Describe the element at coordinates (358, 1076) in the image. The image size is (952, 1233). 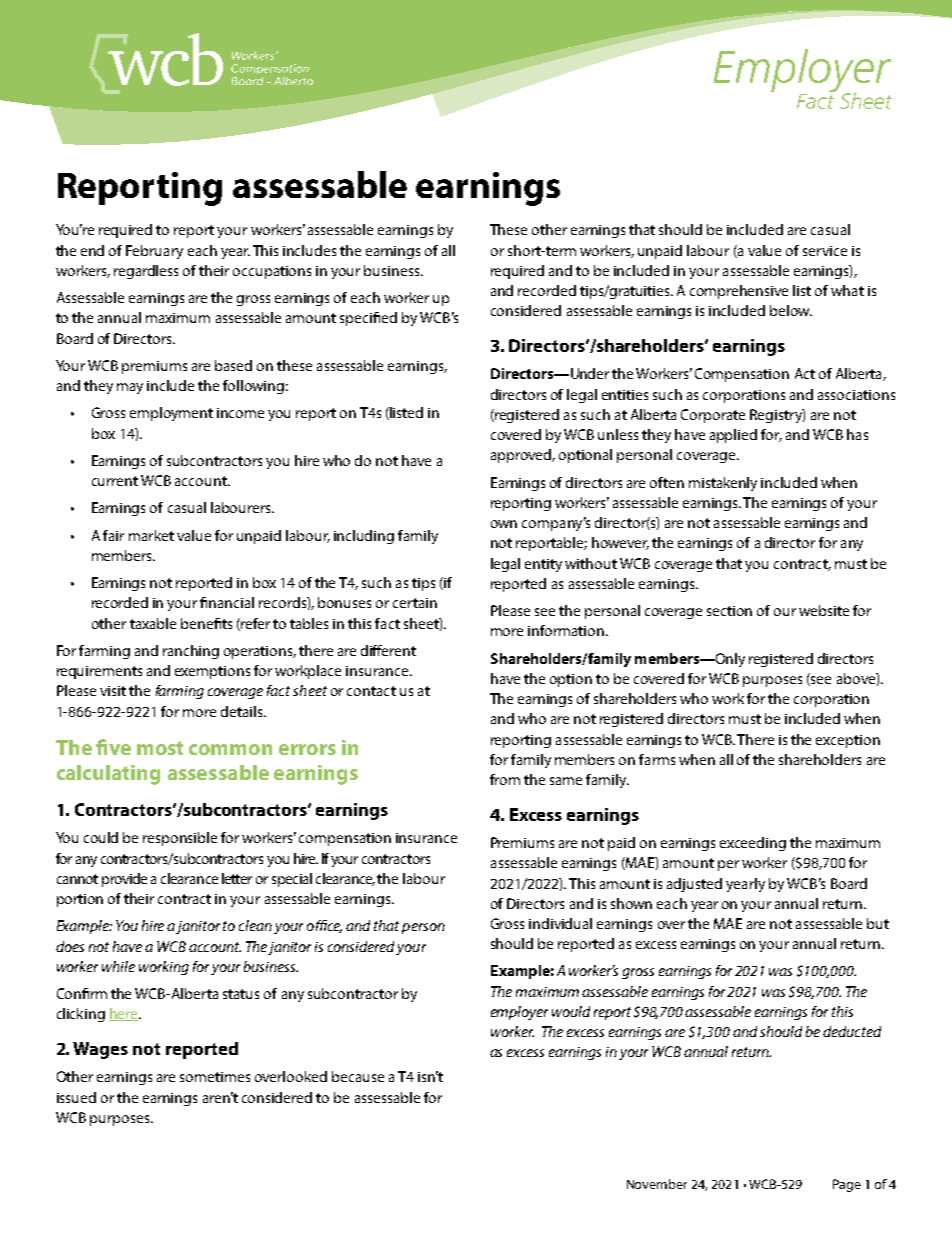
I see `because` at that location.
